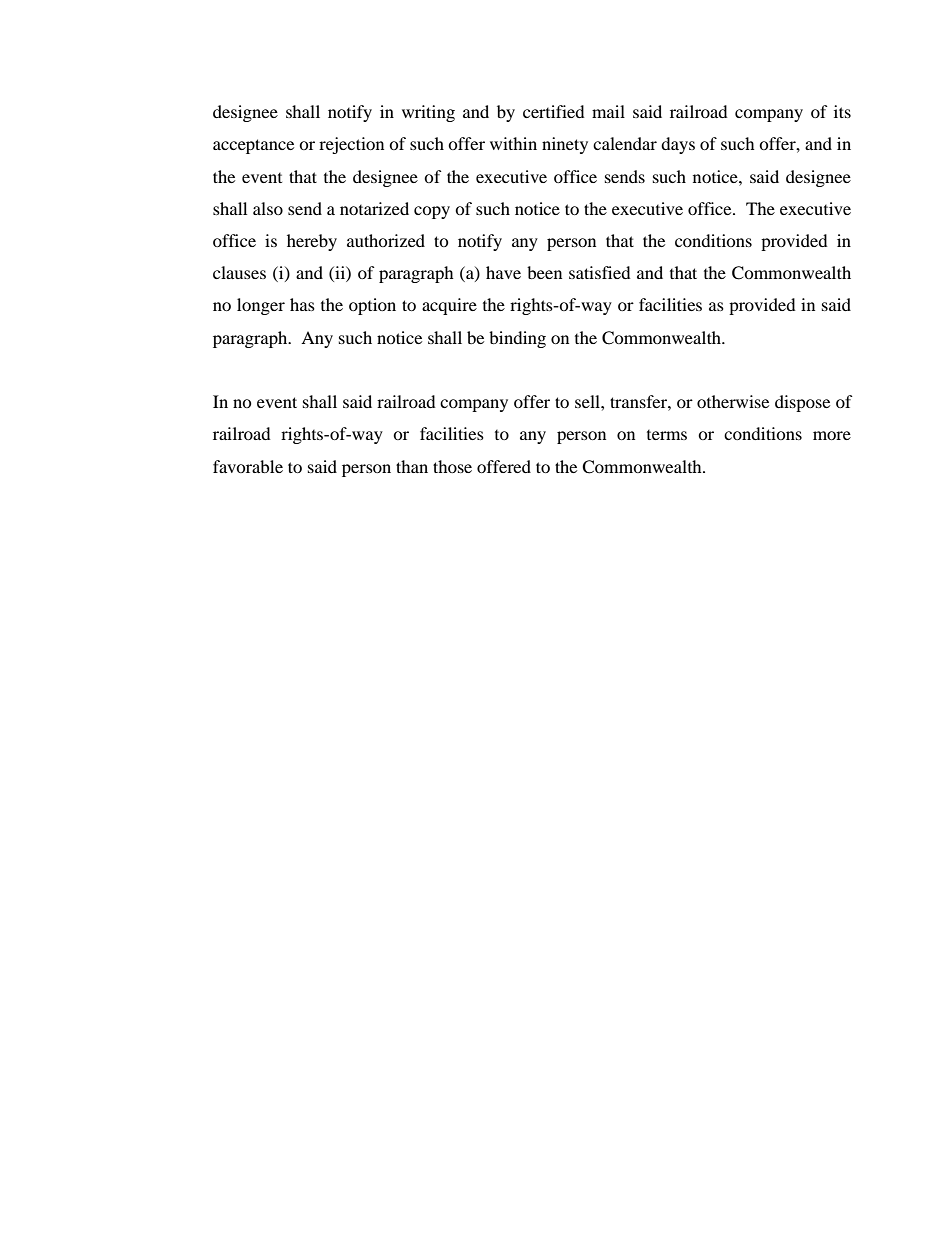 The image size is (952, 1233). I want to click on has, so click(302, 304).
